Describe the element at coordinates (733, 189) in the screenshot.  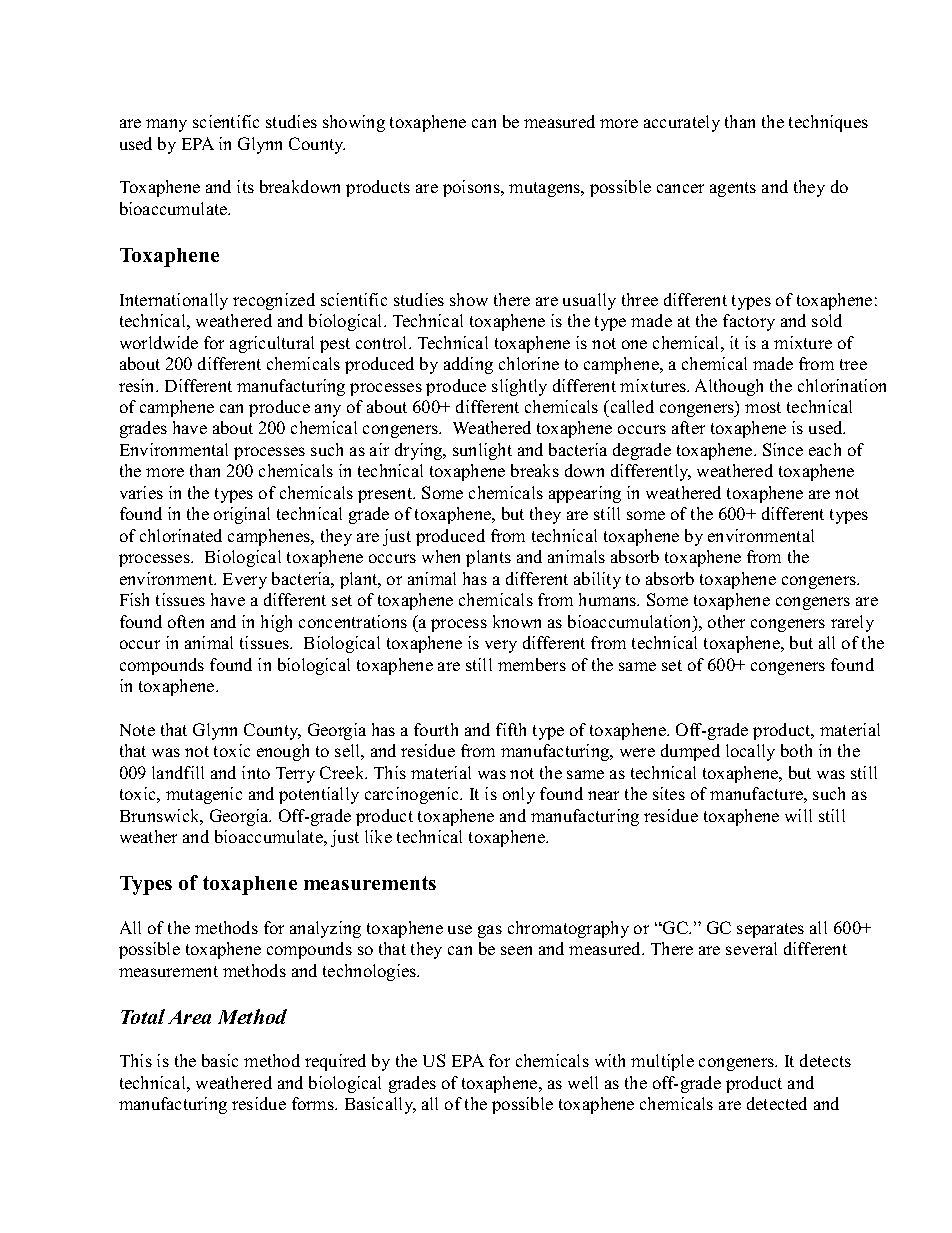
I see `agents` at that location.
